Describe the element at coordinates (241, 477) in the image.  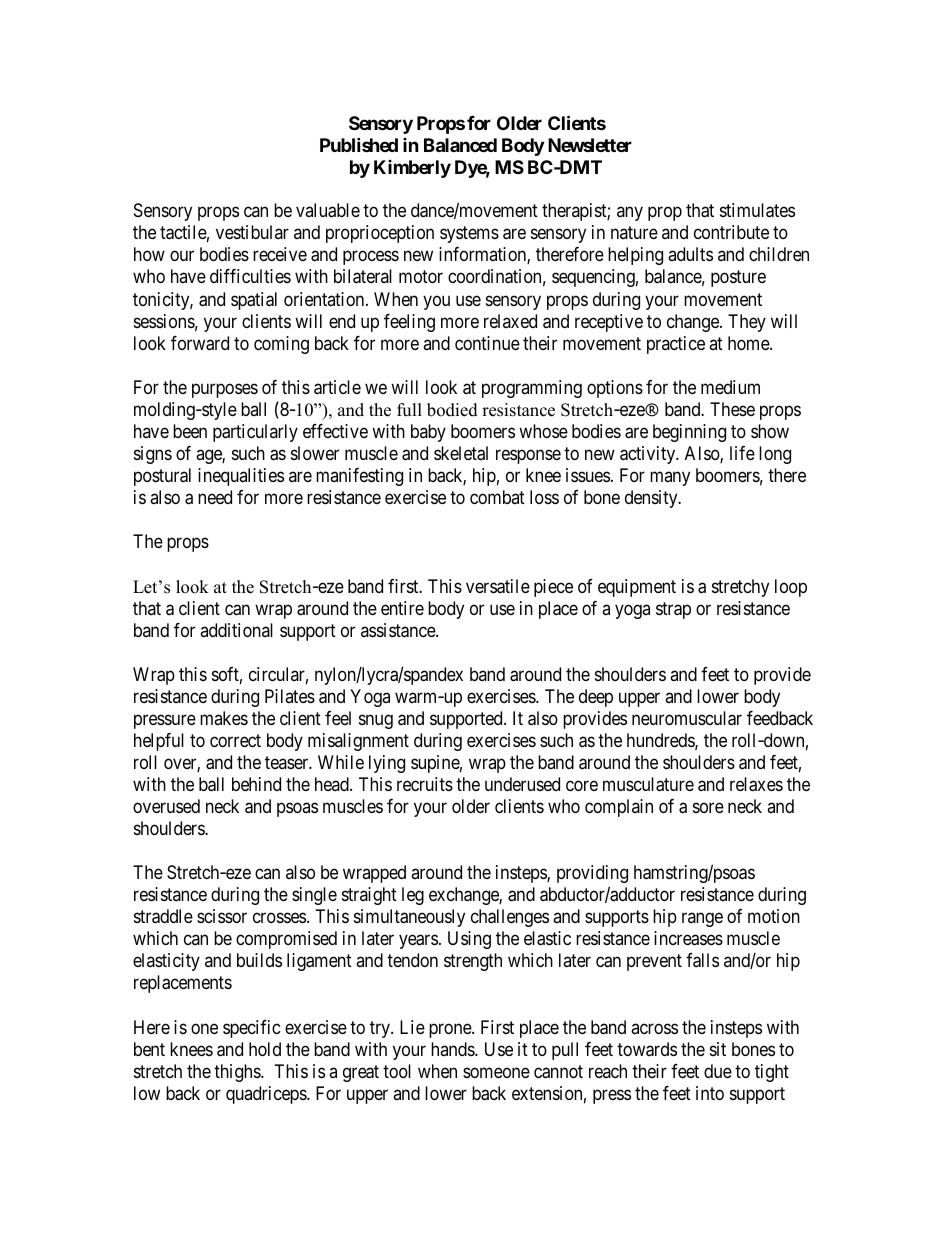
I see `inequalities` at that location.
